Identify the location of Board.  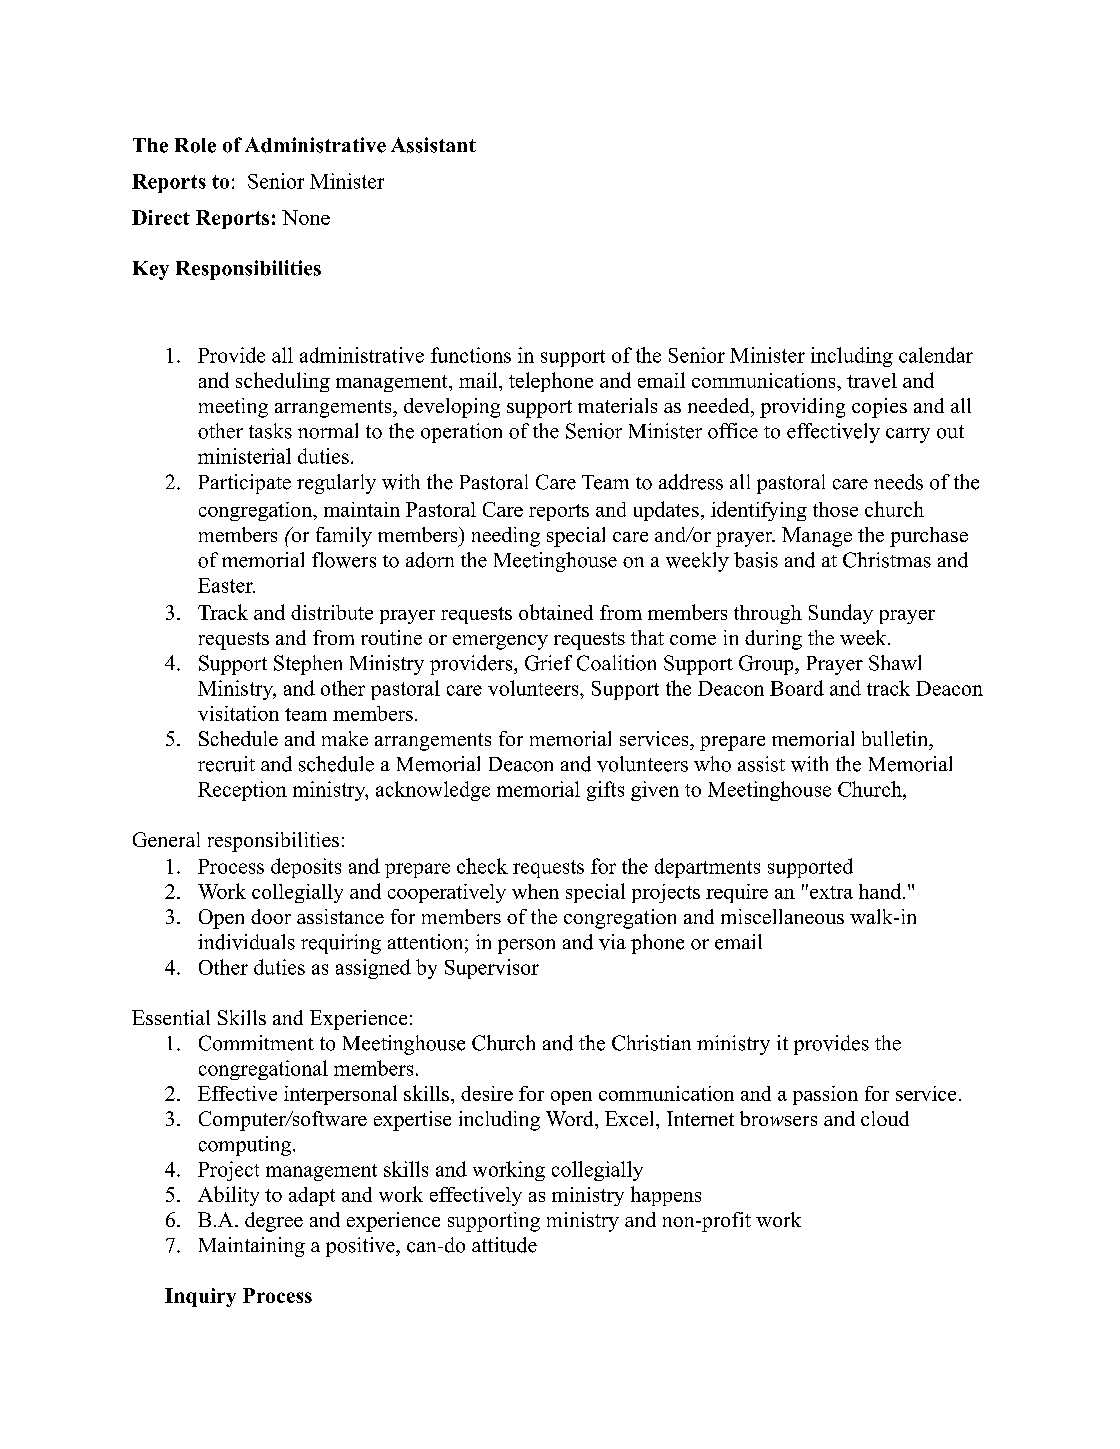
(797, 688).
